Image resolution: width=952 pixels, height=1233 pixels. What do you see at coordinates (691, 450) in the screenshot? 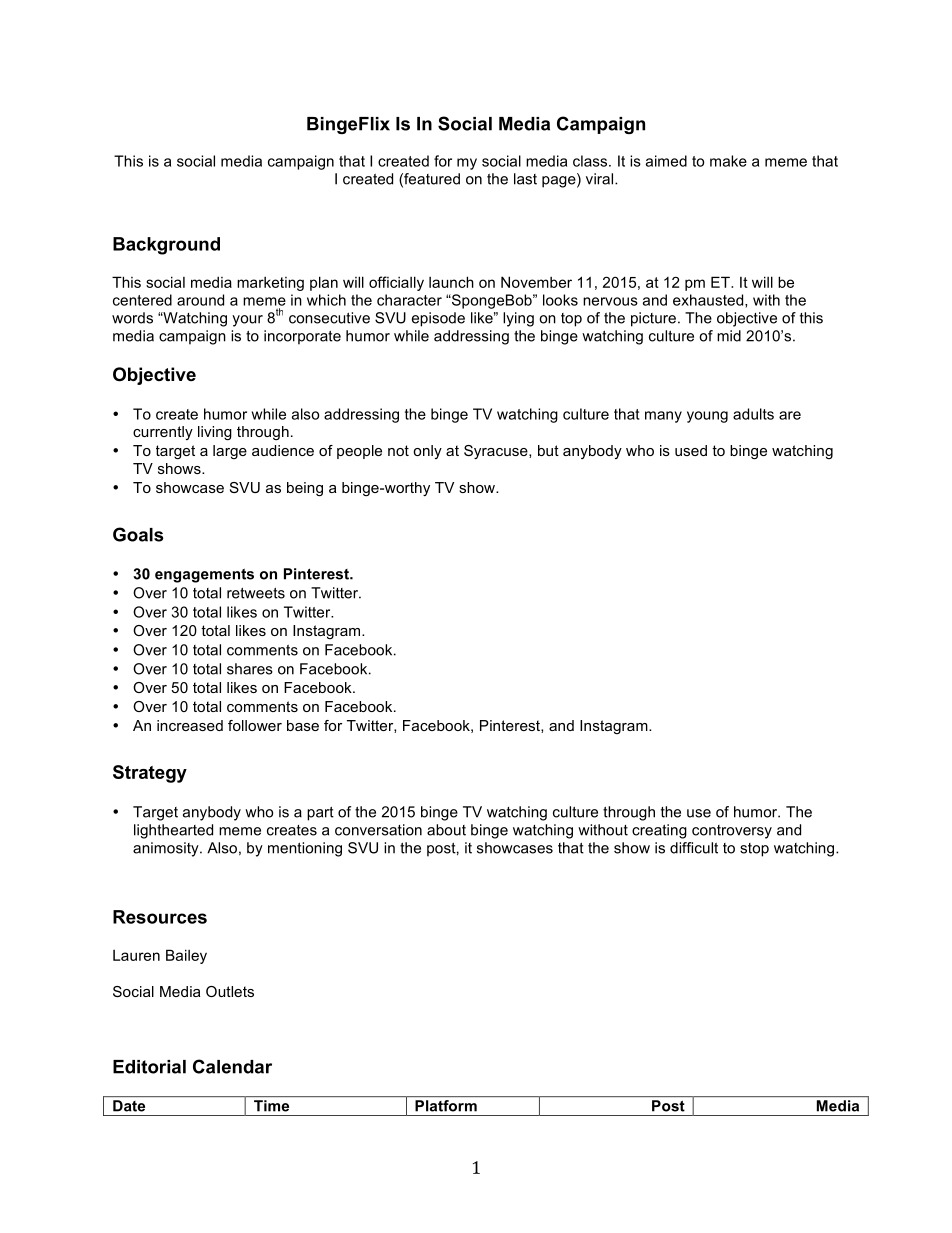
I see `used` at bounding box center [691, 450].
